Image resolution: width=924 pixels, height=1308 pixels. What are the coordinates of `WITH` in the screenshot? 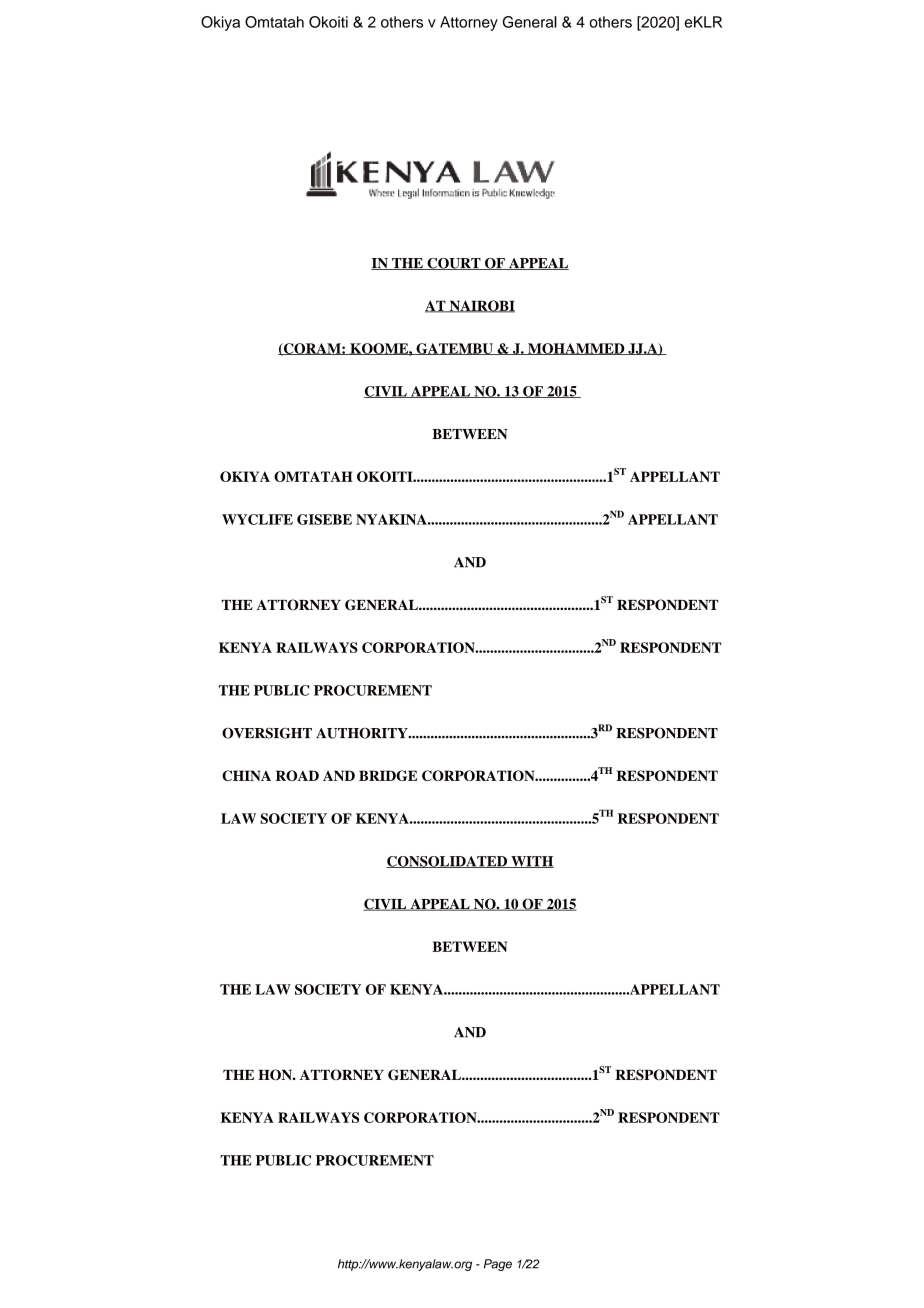 It's located at (531, 862).
